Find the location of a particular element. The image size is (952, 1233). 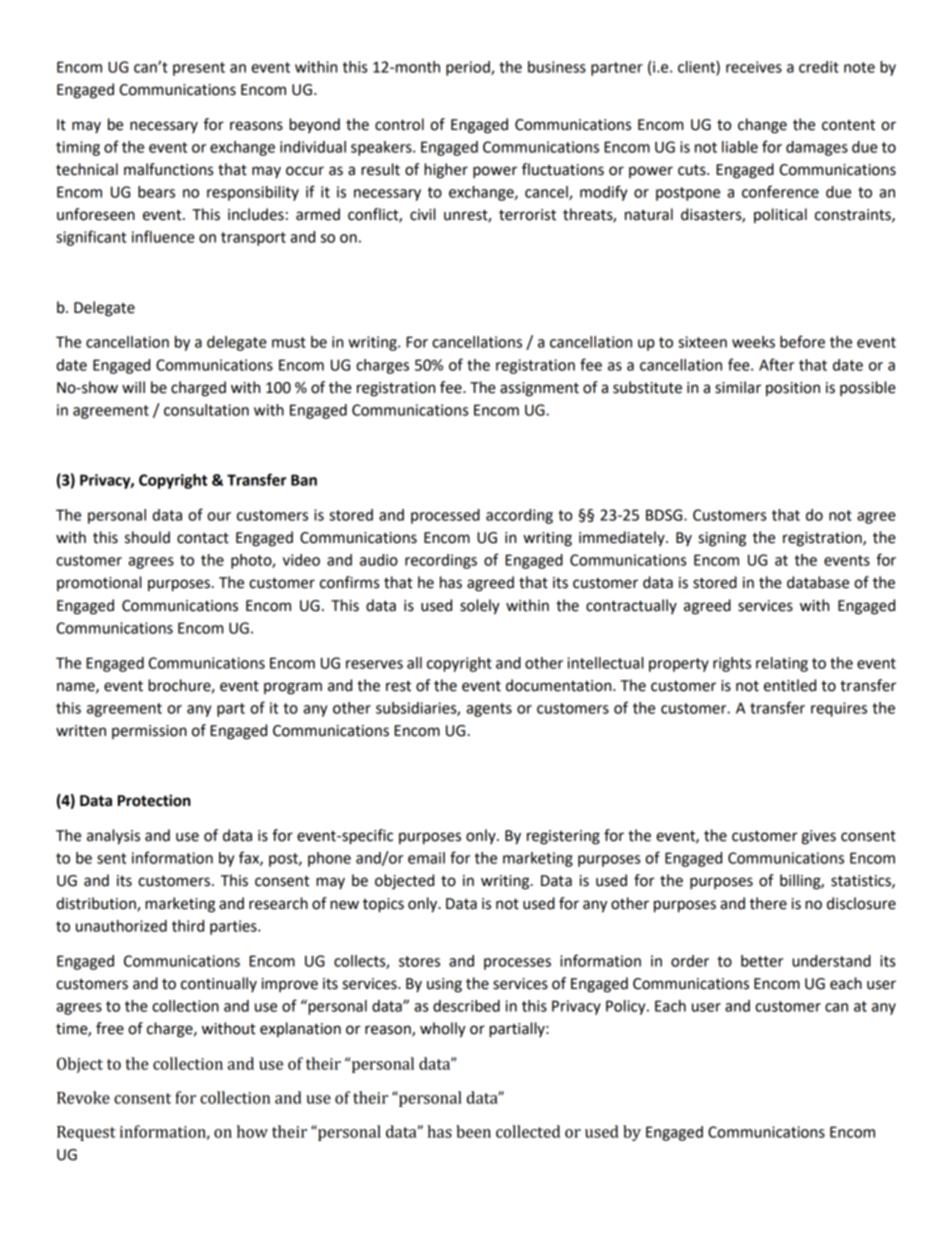

promotional is located at coordinates (99, 583).
